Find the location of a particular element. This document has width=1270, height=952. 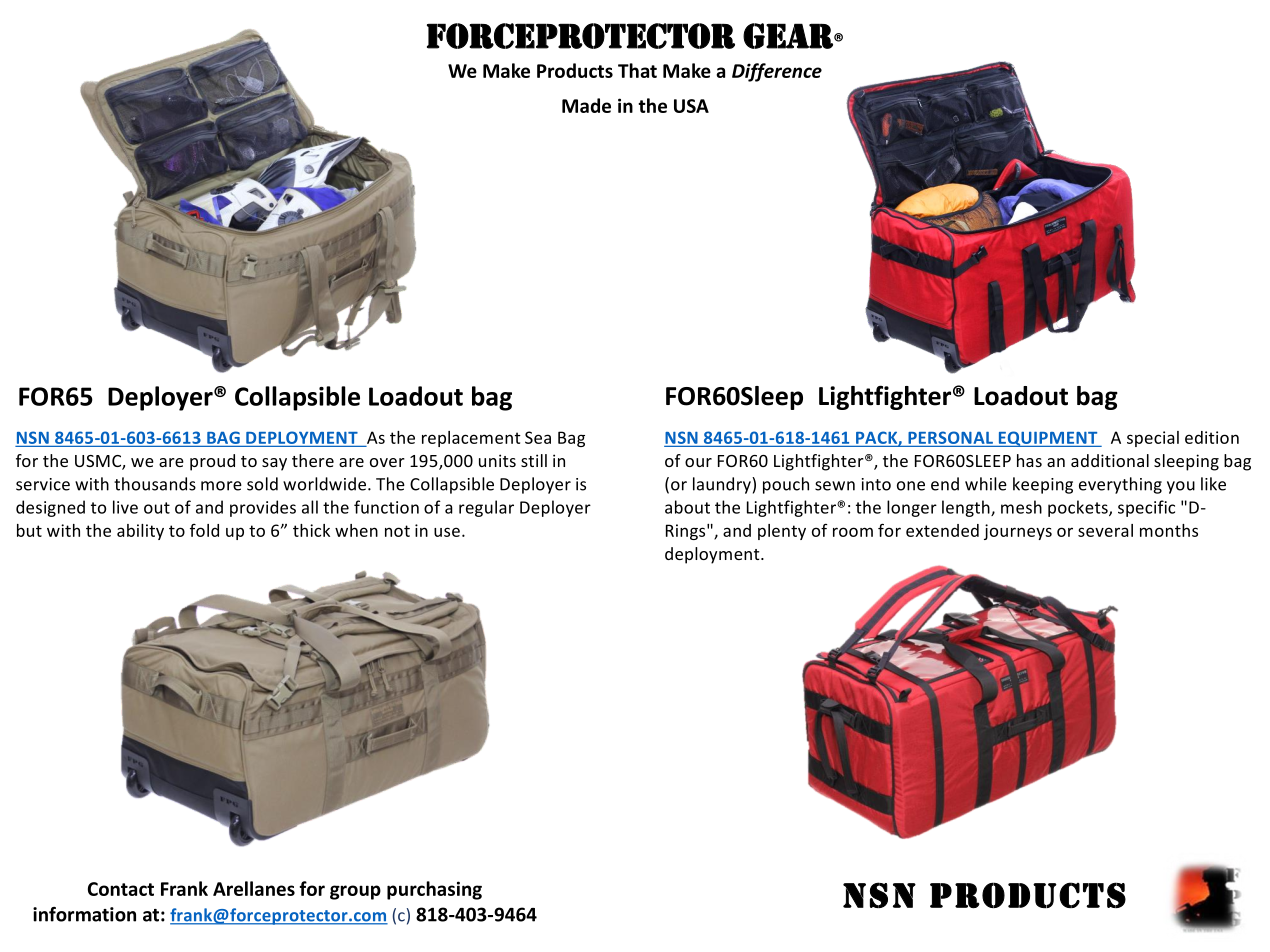

EQUIPMENT is located at coordinates (1048, 439).
